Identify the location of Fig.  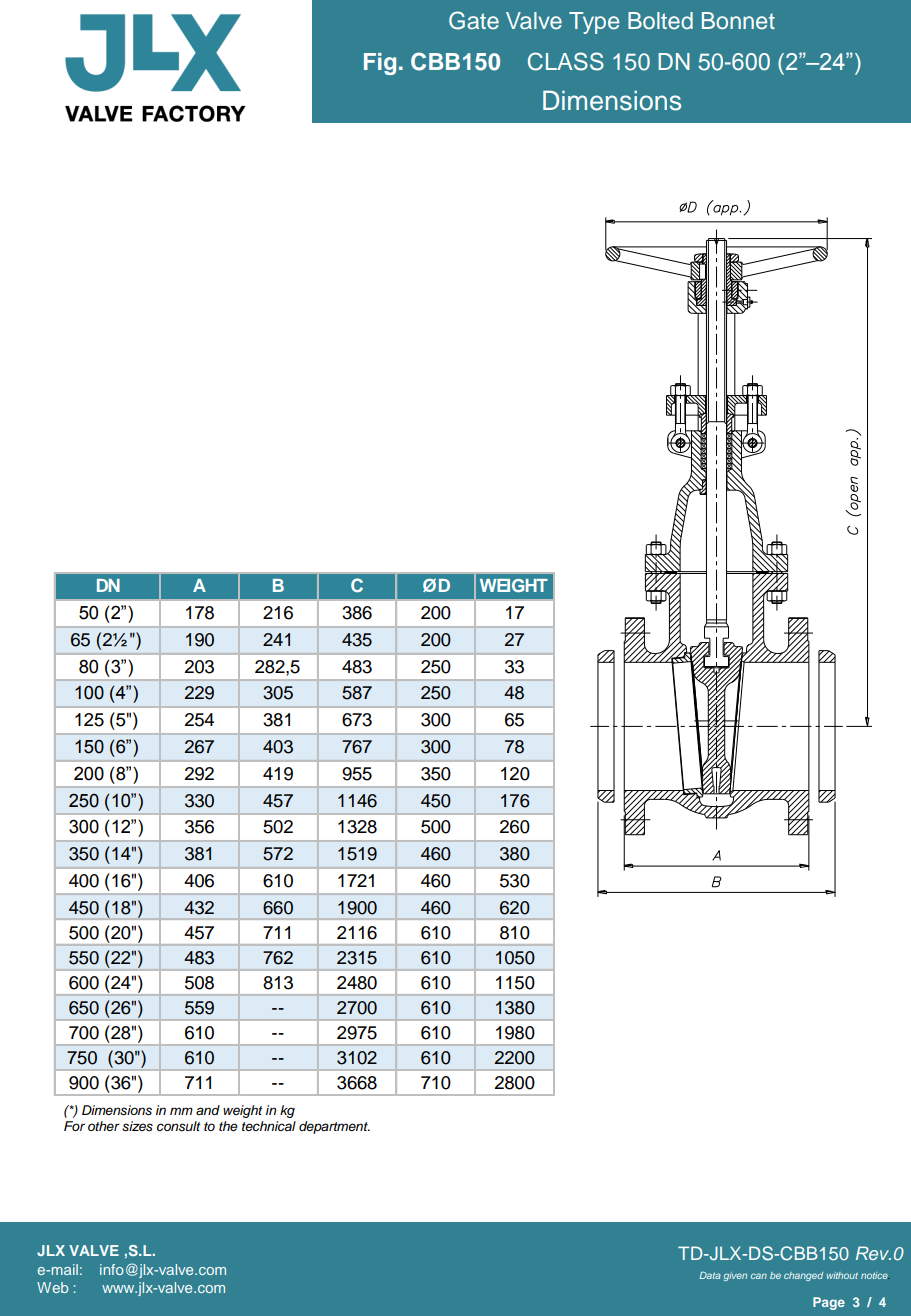
(380, 64).
